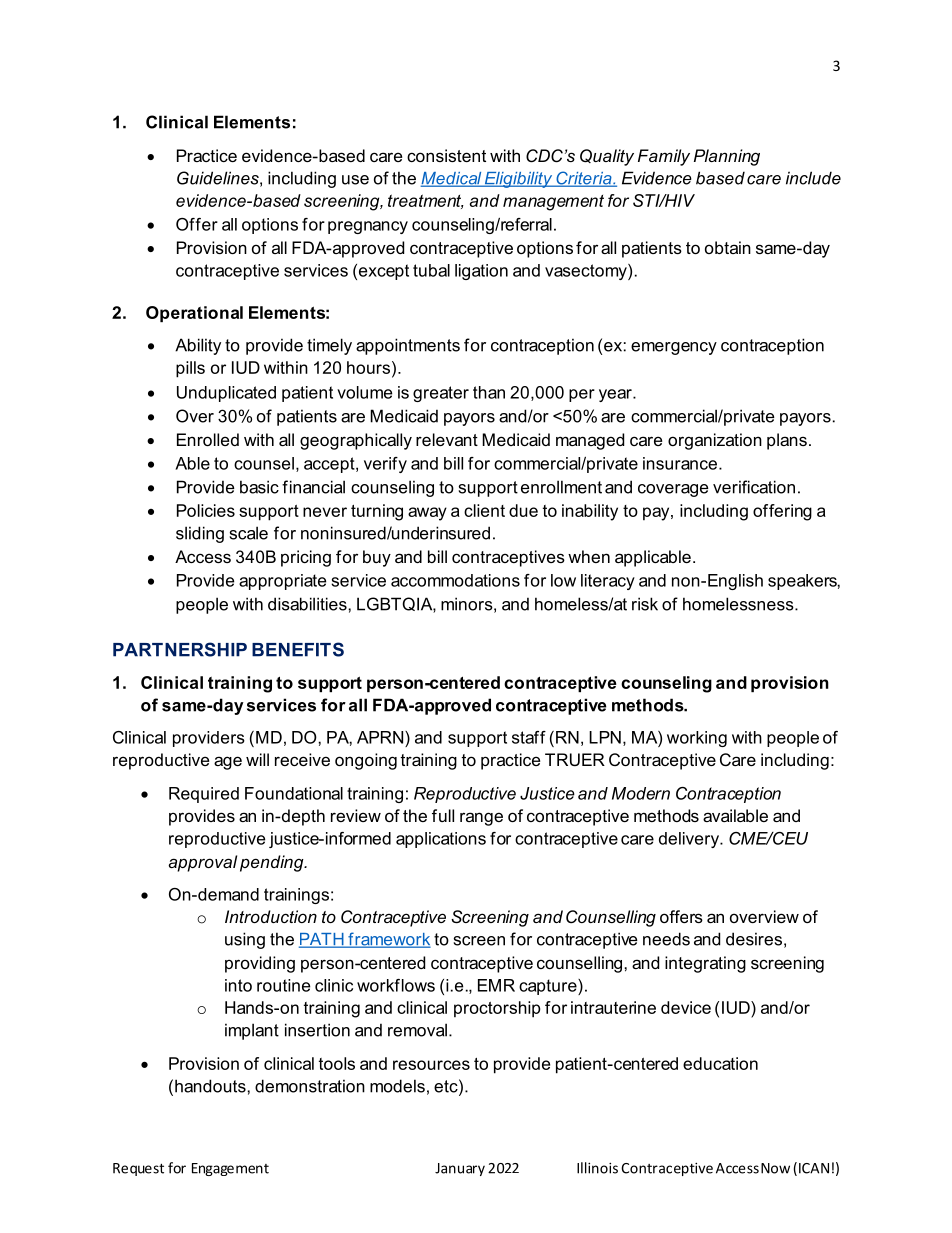  What do you see at coordinates (697, 739) in the document?
I see `working` at bounding box center [697, 739].
